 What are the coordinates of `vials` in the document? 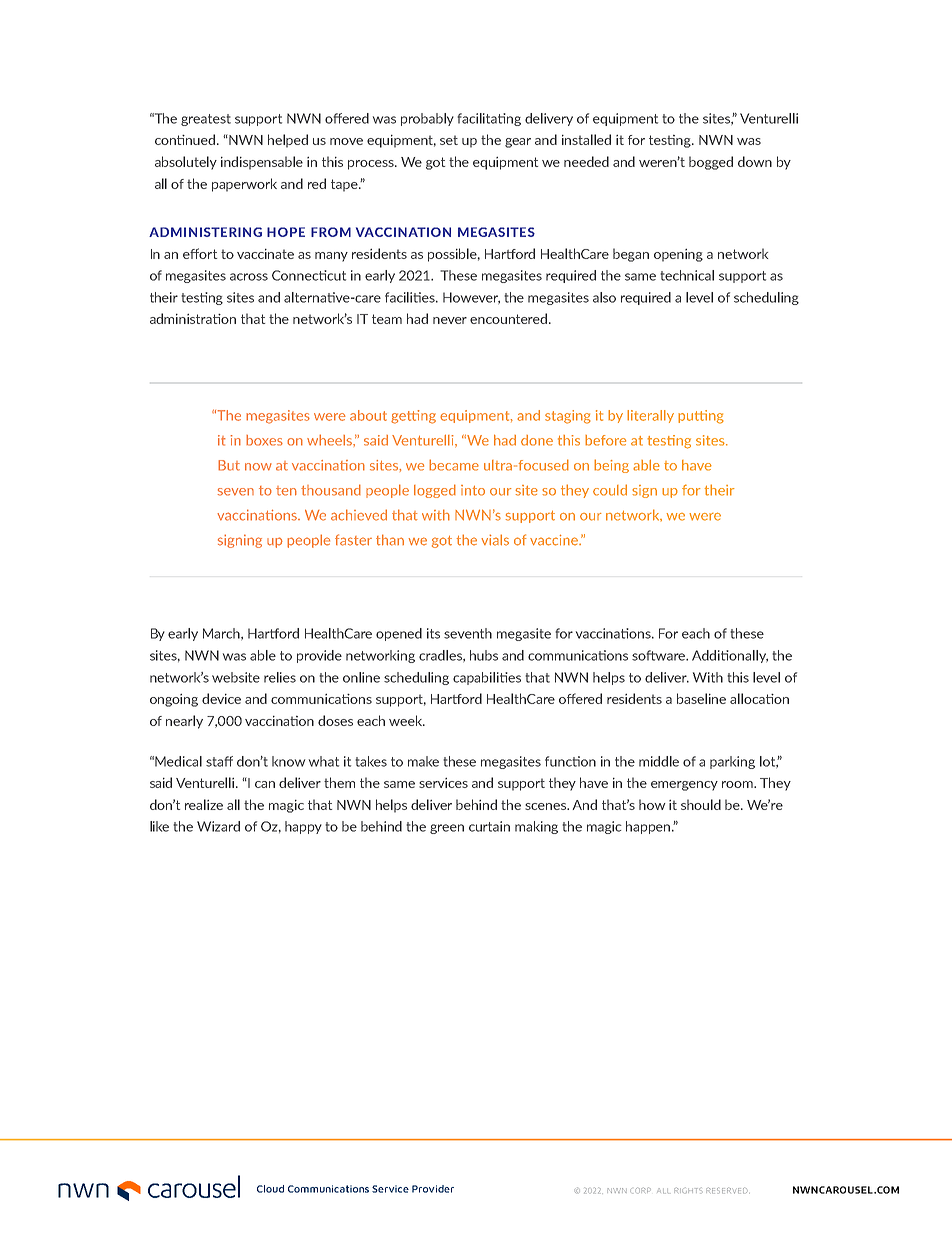 It's located at (495, 540).
